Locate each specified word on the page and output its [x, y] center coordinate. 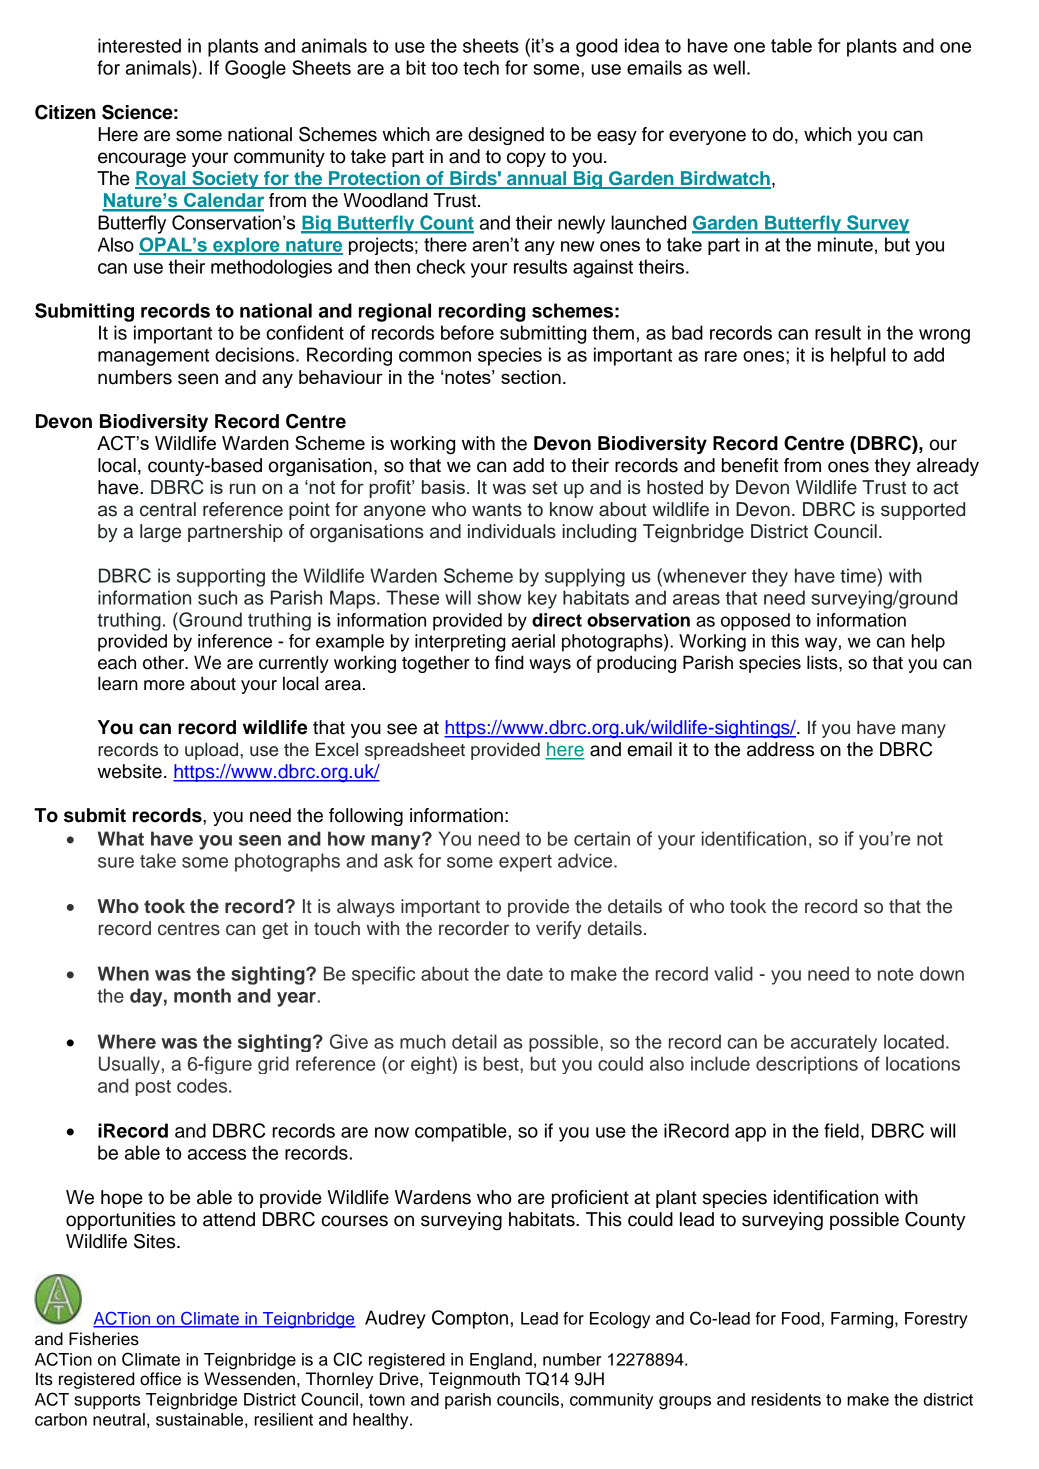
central [168, 509]
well [729, 67]
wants [497, 510]
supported [923, 511]
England [501, 1361]
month [202, 995]
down [942, 973]
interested [139, 45]
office [160, 1379]
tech [481, 67]
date [525, 973]
